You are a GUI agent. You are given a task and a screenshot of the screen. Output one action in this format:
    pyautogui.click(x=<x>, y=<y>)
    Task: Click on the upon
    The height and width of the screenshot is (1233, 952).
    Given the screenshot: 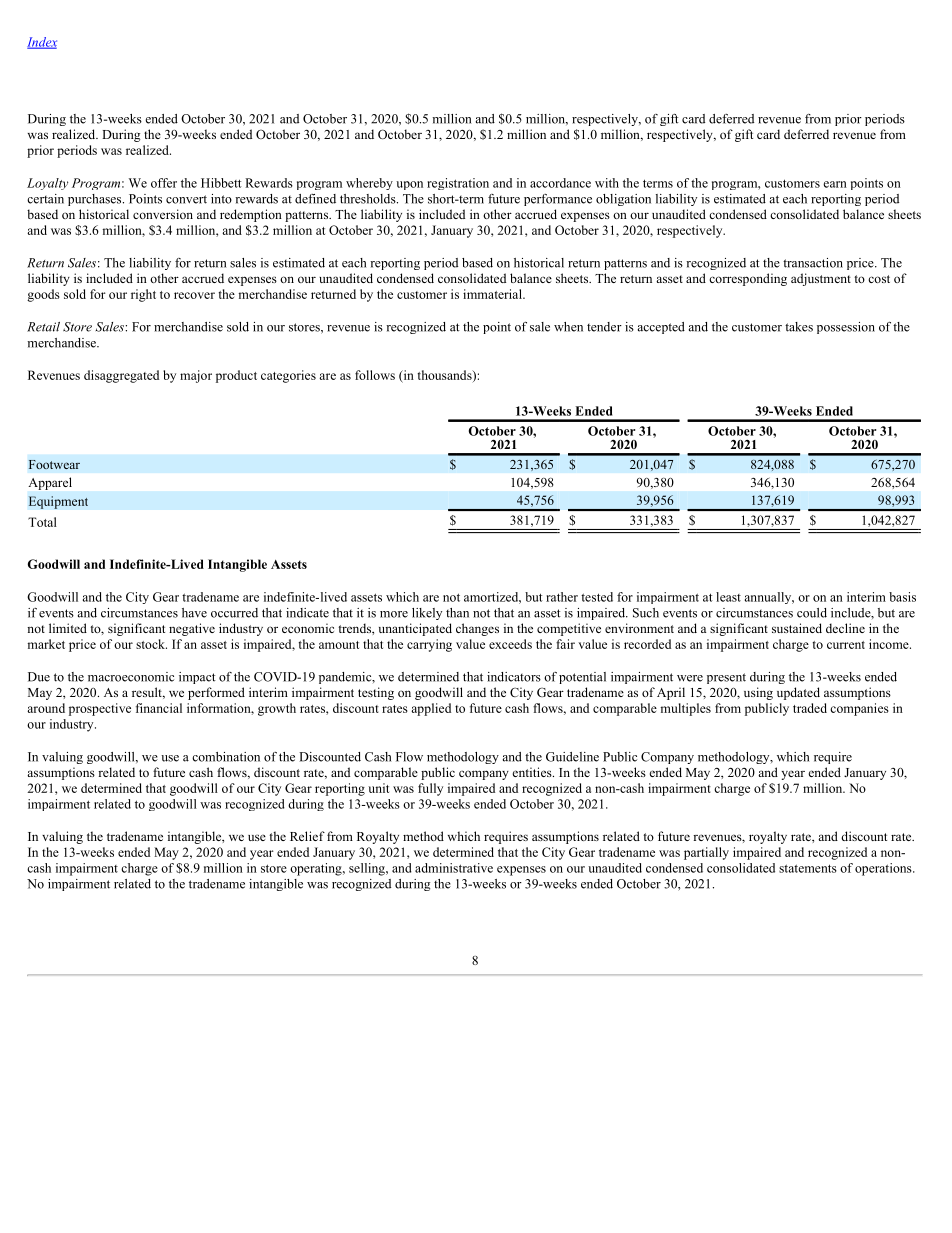 What is the action you would take?
    pyautogui.click(x=409, y=185)
